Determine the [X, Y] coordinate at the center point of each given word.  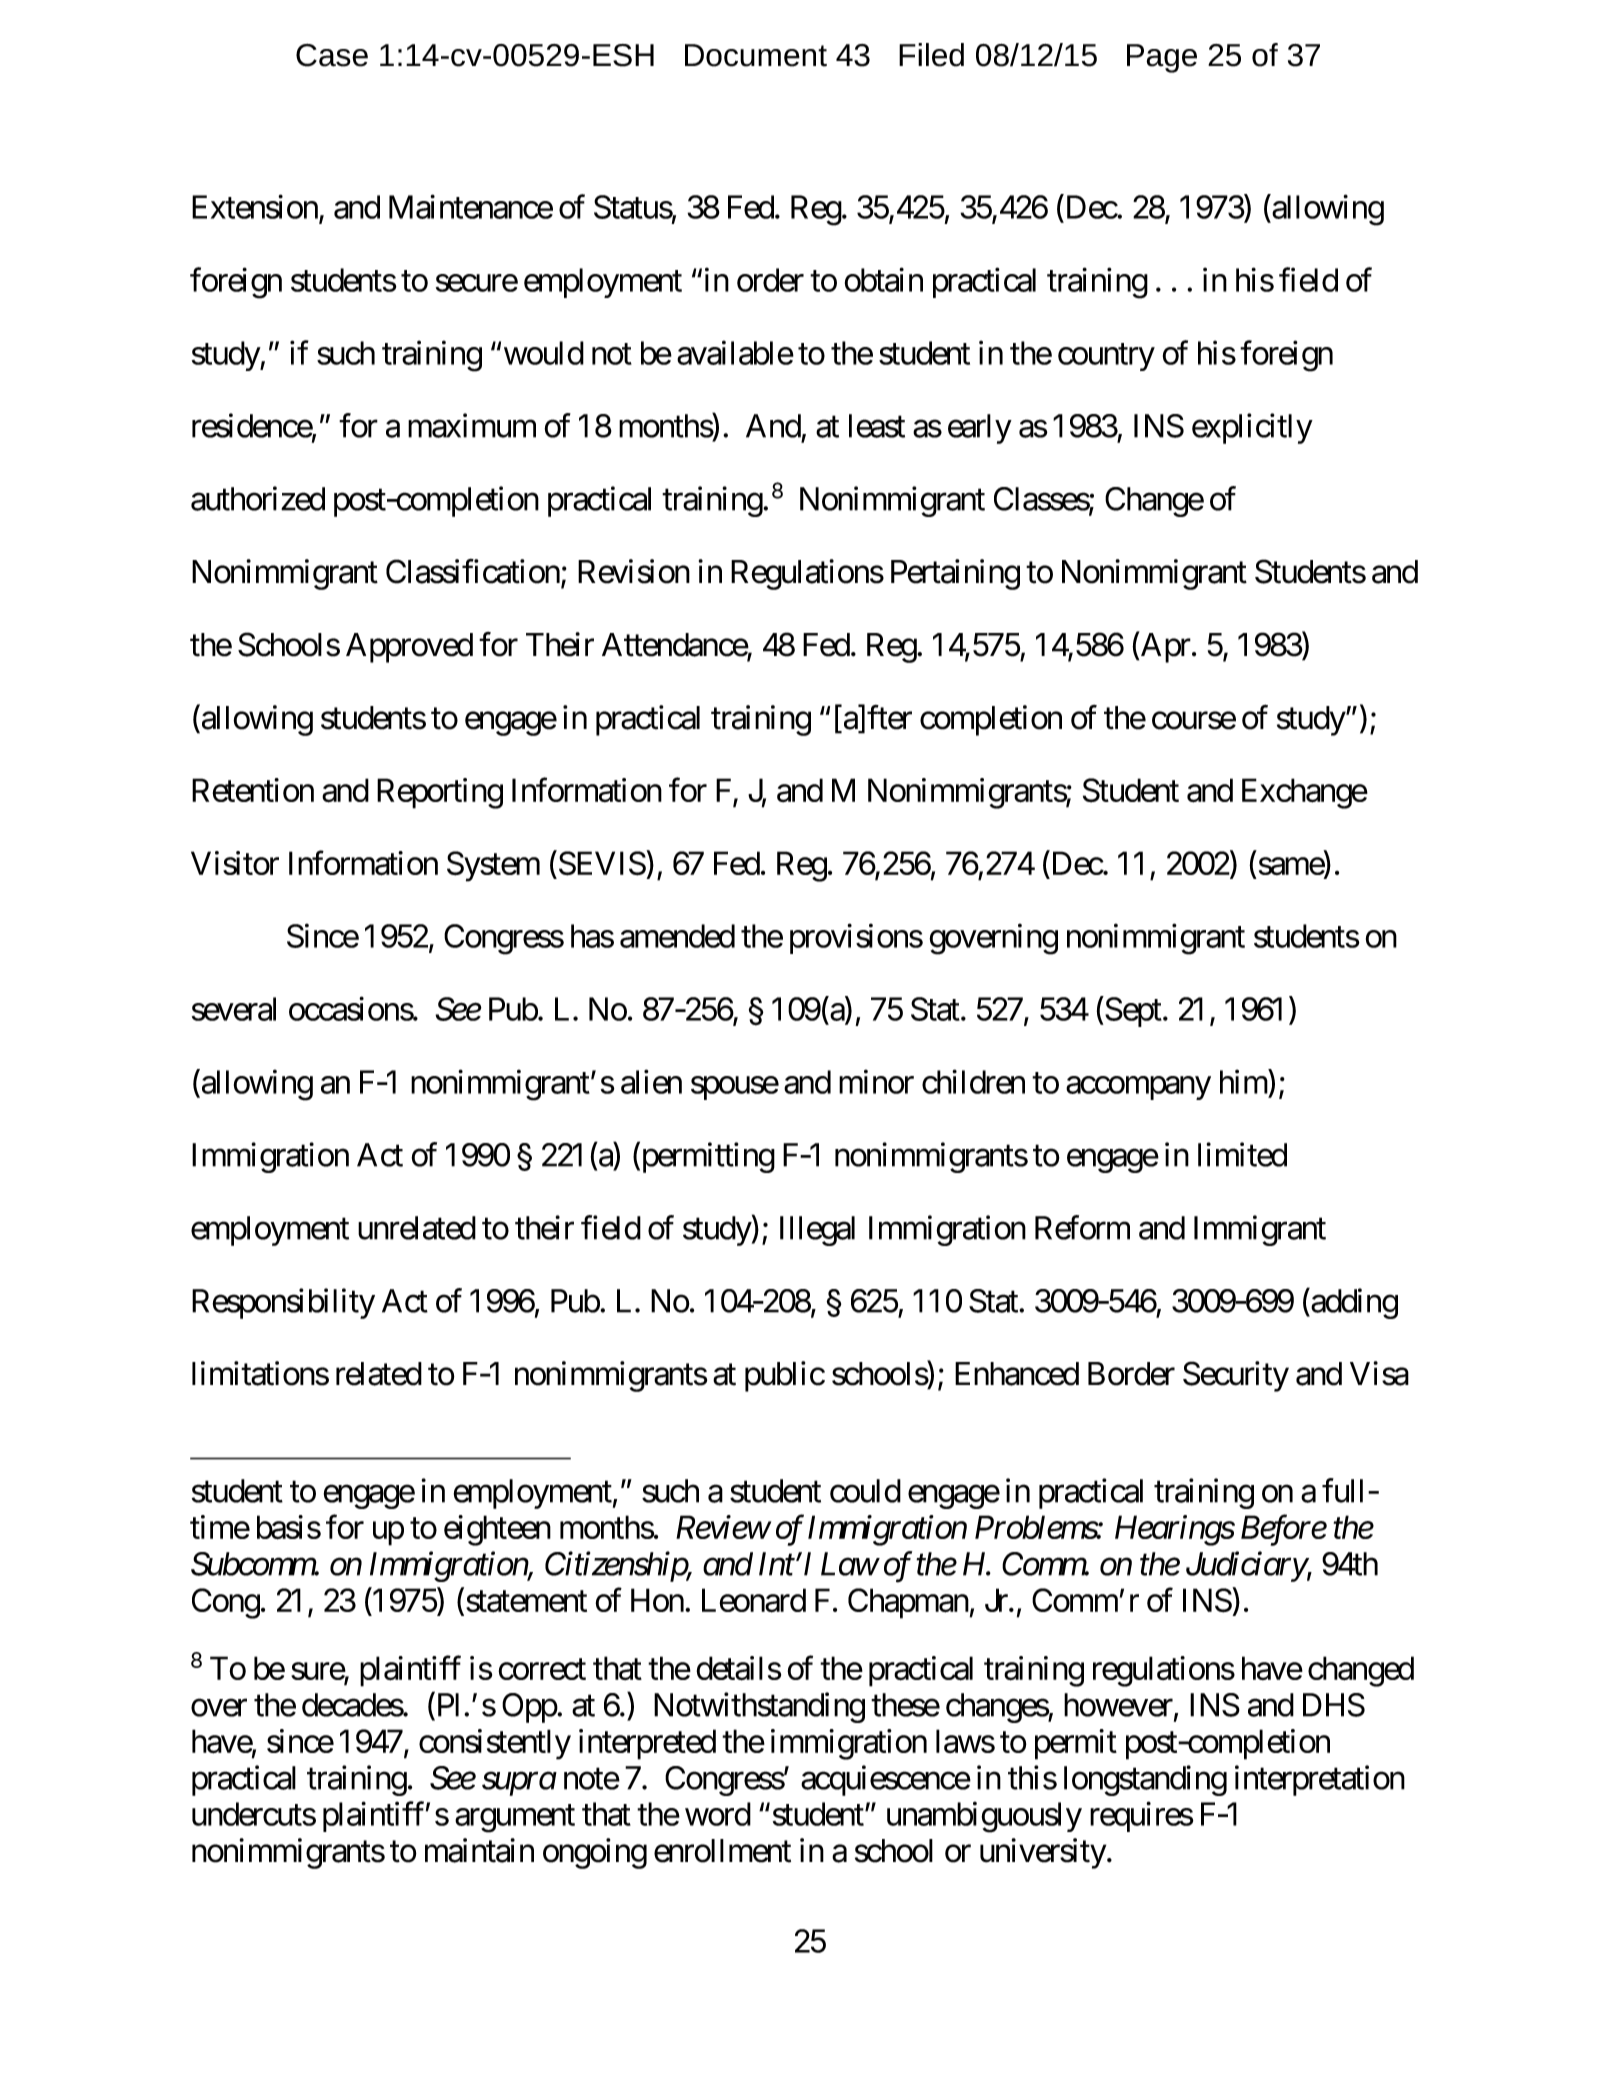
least [877, 426]
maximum [472, 425]
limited [1242, 1154]
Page [1162, 58]
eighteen [497, 1530]
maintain [479, 1850]
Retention [253, 790]
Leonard [754, 1600]
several [234, 1009]
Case [332, 55]
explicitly [1252, 428]
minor [876, 1081]
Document [756, 55]
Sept [1132, 1012]
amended [677, 936]
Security [1236, 1376]
